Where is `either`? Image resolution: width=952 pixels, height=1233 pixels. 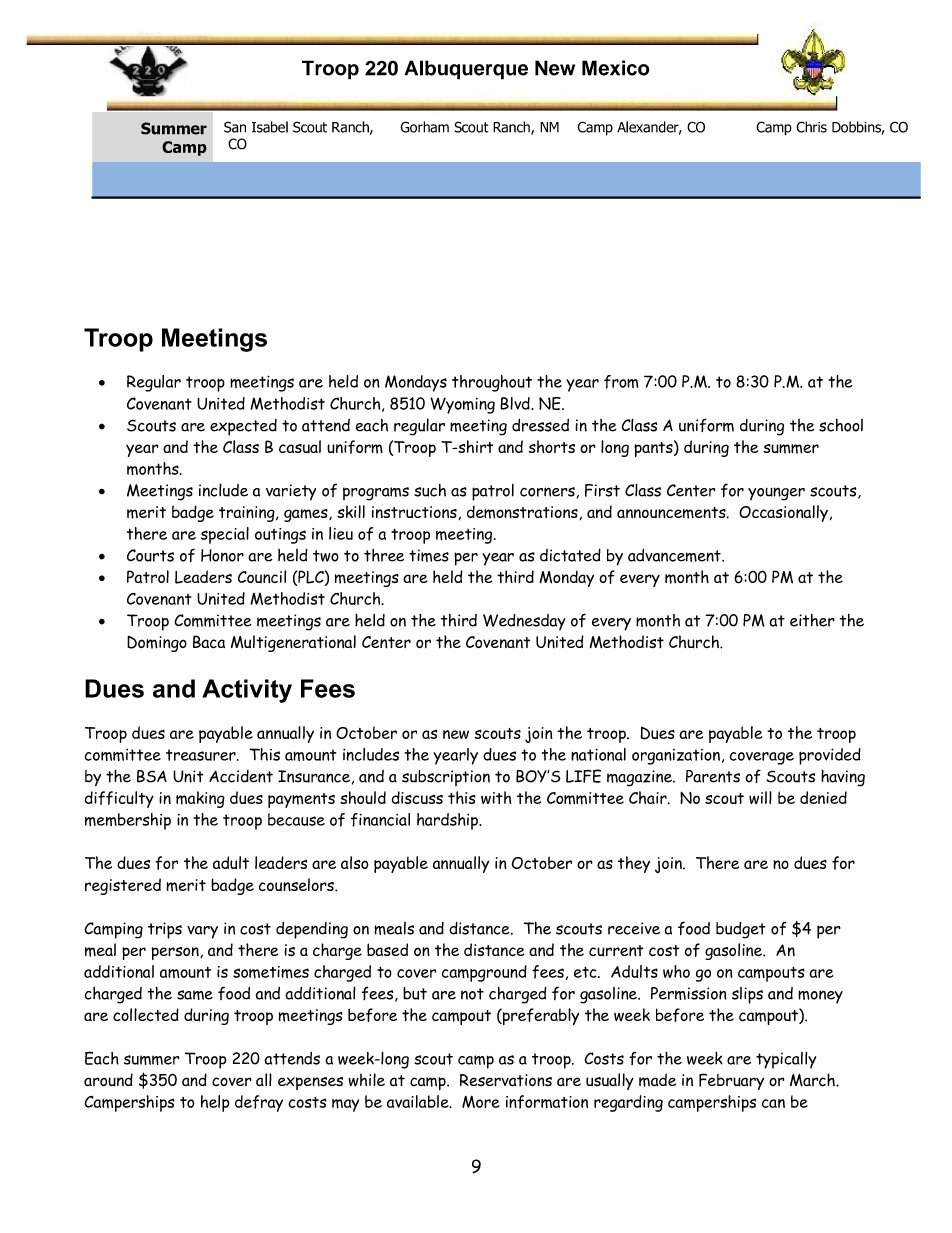
either is located at coordinates (812, 620).
